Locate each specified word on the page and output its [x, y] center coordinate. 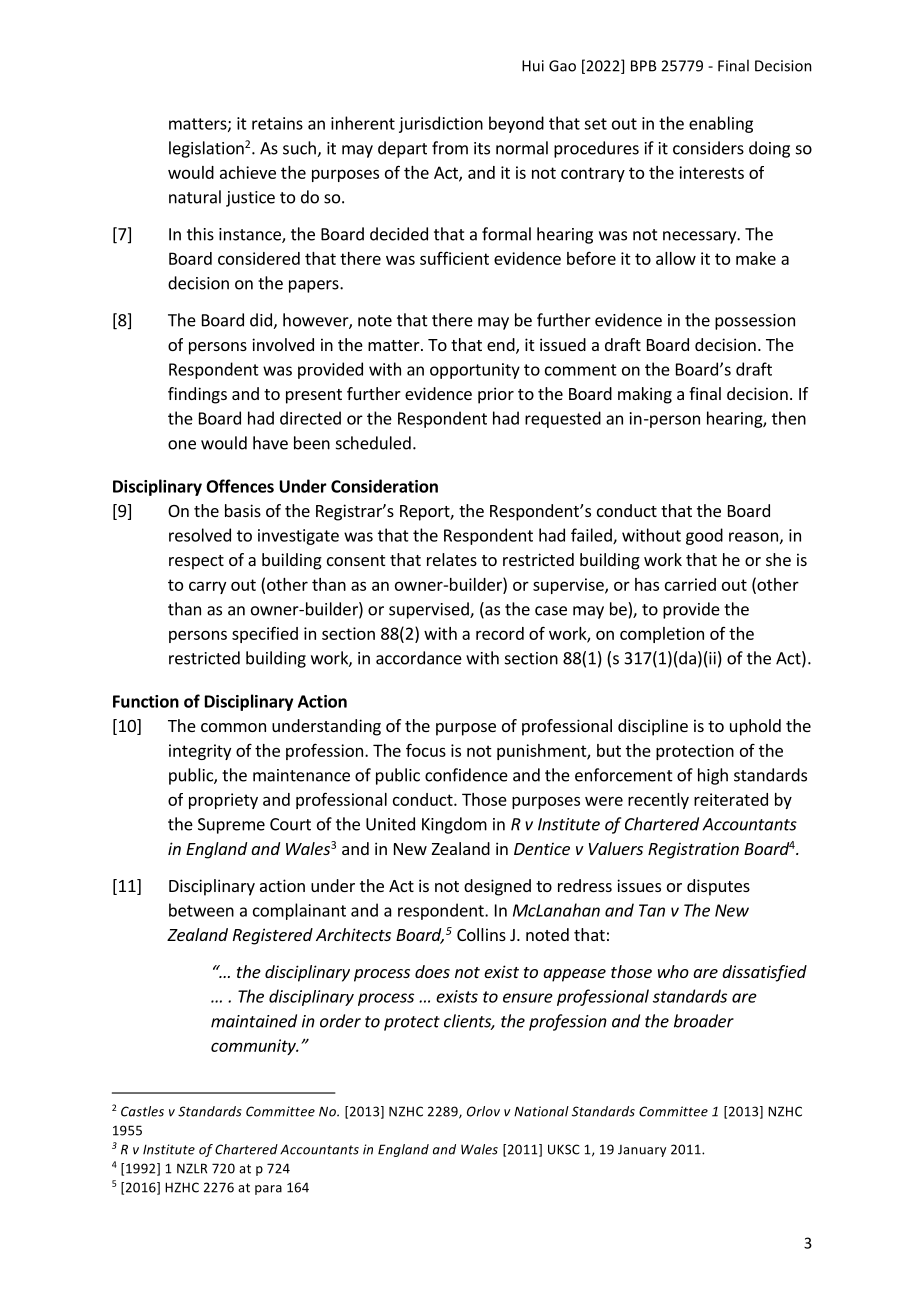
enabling [721, 124]
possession [755, 322]
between [201, 910]
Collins [481, 934]
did [262, 321]
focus [426, 750]
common [233, 727]
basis [243, 510]
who [673, 971]
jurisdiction [441, 124]
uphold [755, 727]
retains [277, 123]
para [268, 1190]
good [704, 536]
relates [452, 559]
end [502, 346]
